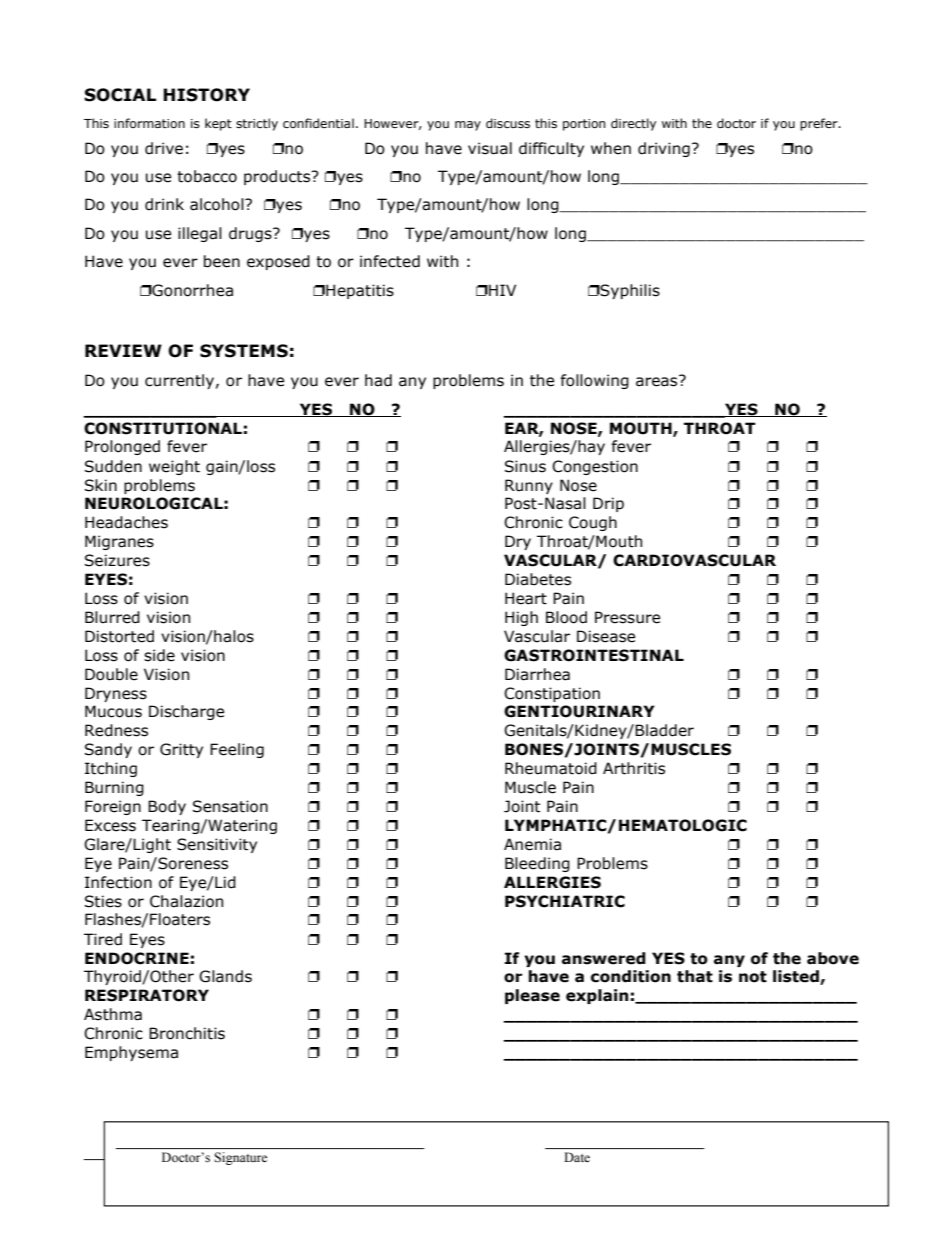  I want to click on not, so click(753, 977).
